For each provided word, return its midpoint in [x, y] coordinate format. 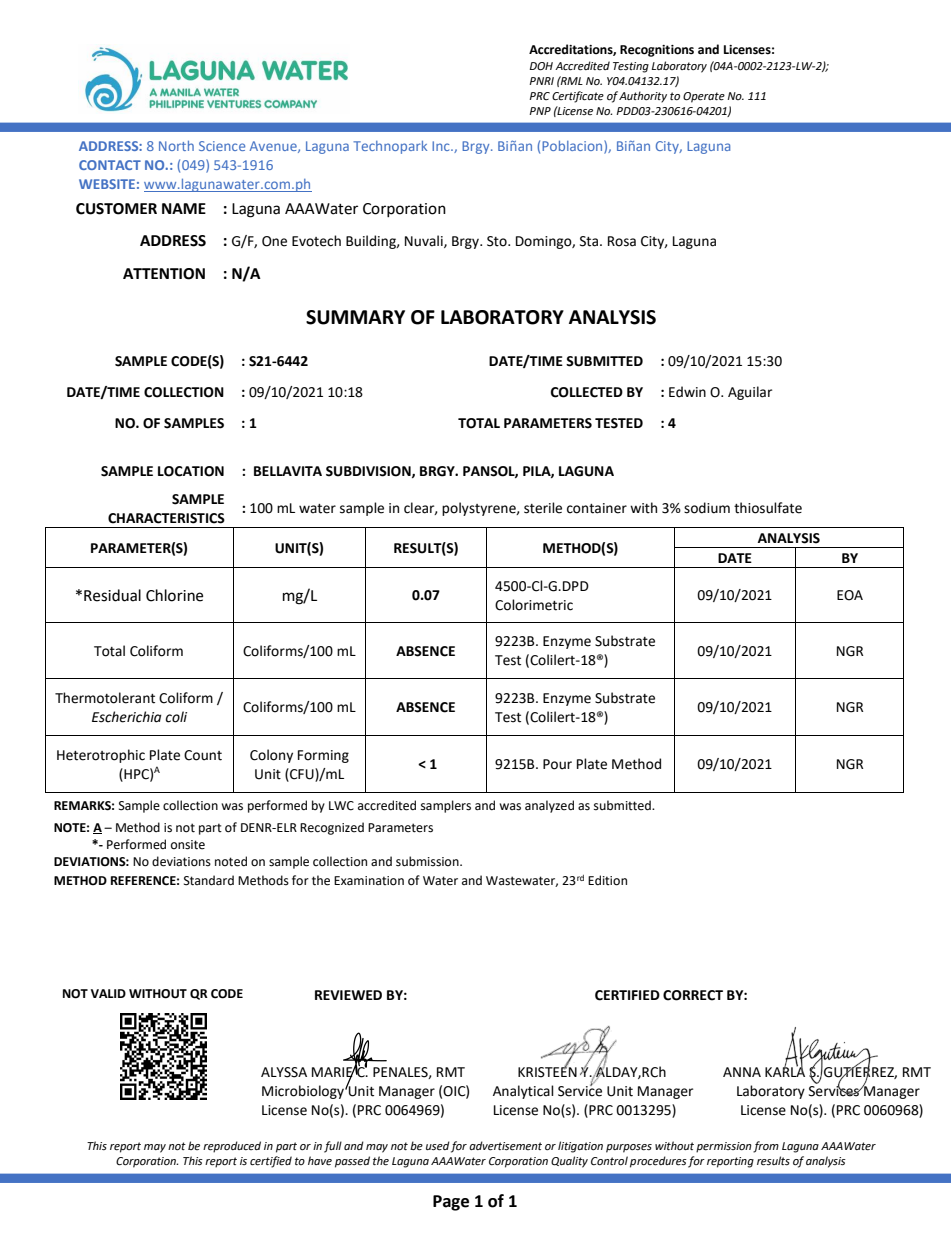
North [176, 146]
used [438, 1146]
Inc [442, 146]
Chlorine [174, 595]
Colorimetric [534, 605]
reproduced [232, 1147]
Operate [704, 97]
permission [724, 1147]
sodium [707, 508]
